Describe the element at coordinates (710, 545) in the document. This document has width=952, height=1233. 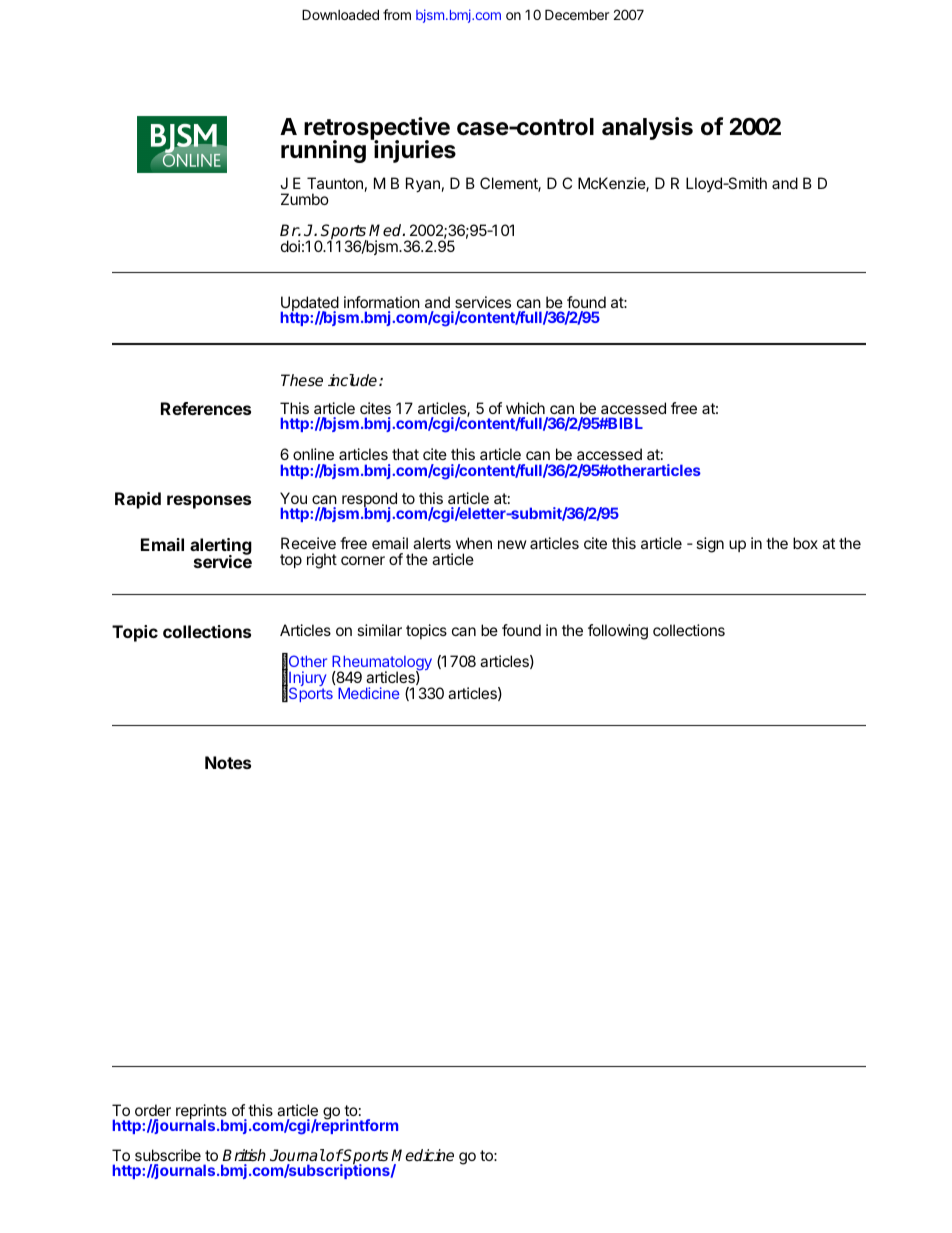
I see `sign` at that location.
